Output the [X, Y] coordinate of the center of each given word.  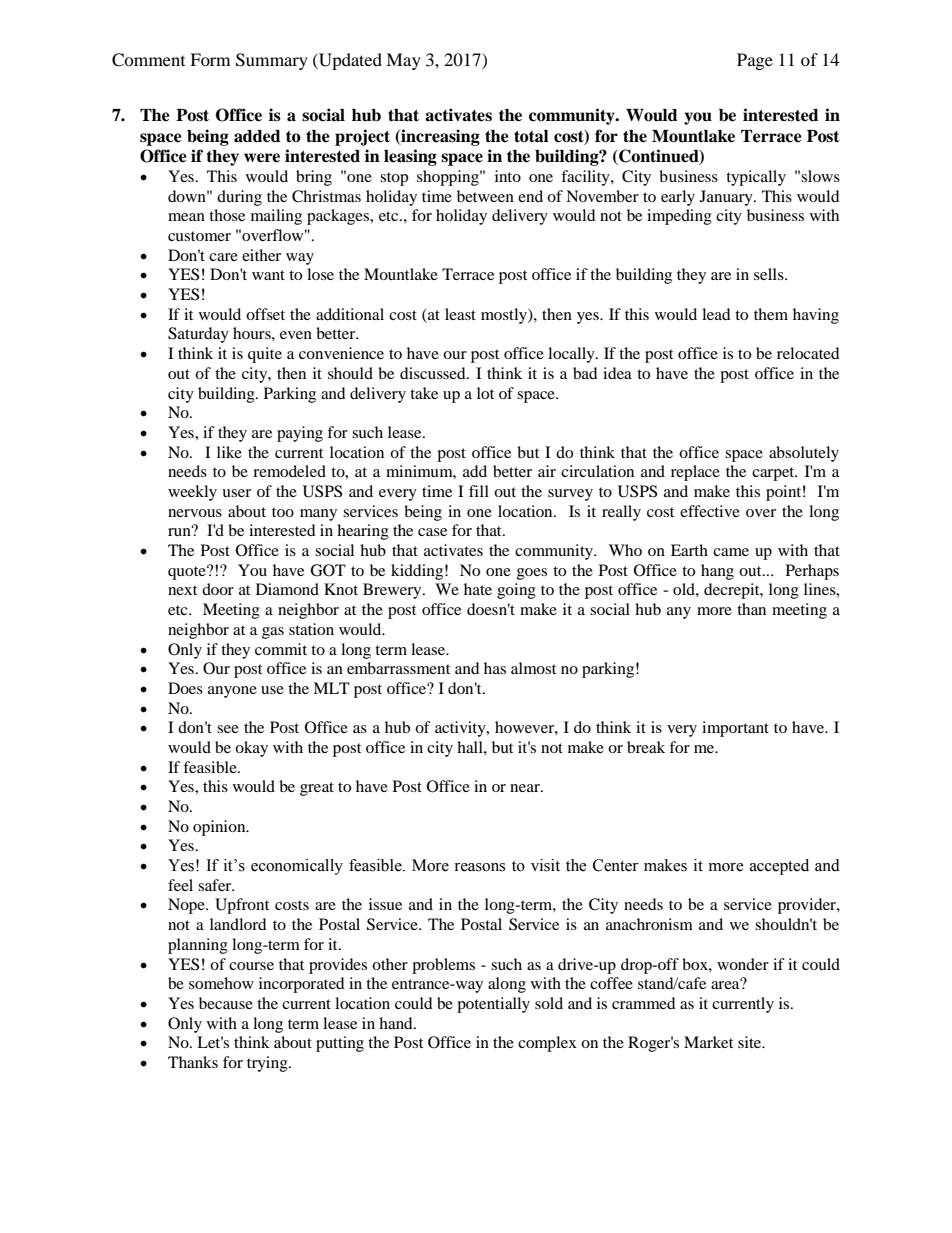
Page [755, 61]
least [460, 314]
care [223, 257]
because [226, 1003]
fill [479, 491]
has [495, 668]
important [735, 729]
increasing [439, 137]
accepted [779, 867]
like [229, 452]
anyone [232, 692]
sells [770, 274]
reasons [479, 867]
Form [210, 59]
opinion [220, 828]
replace [695, 473]
